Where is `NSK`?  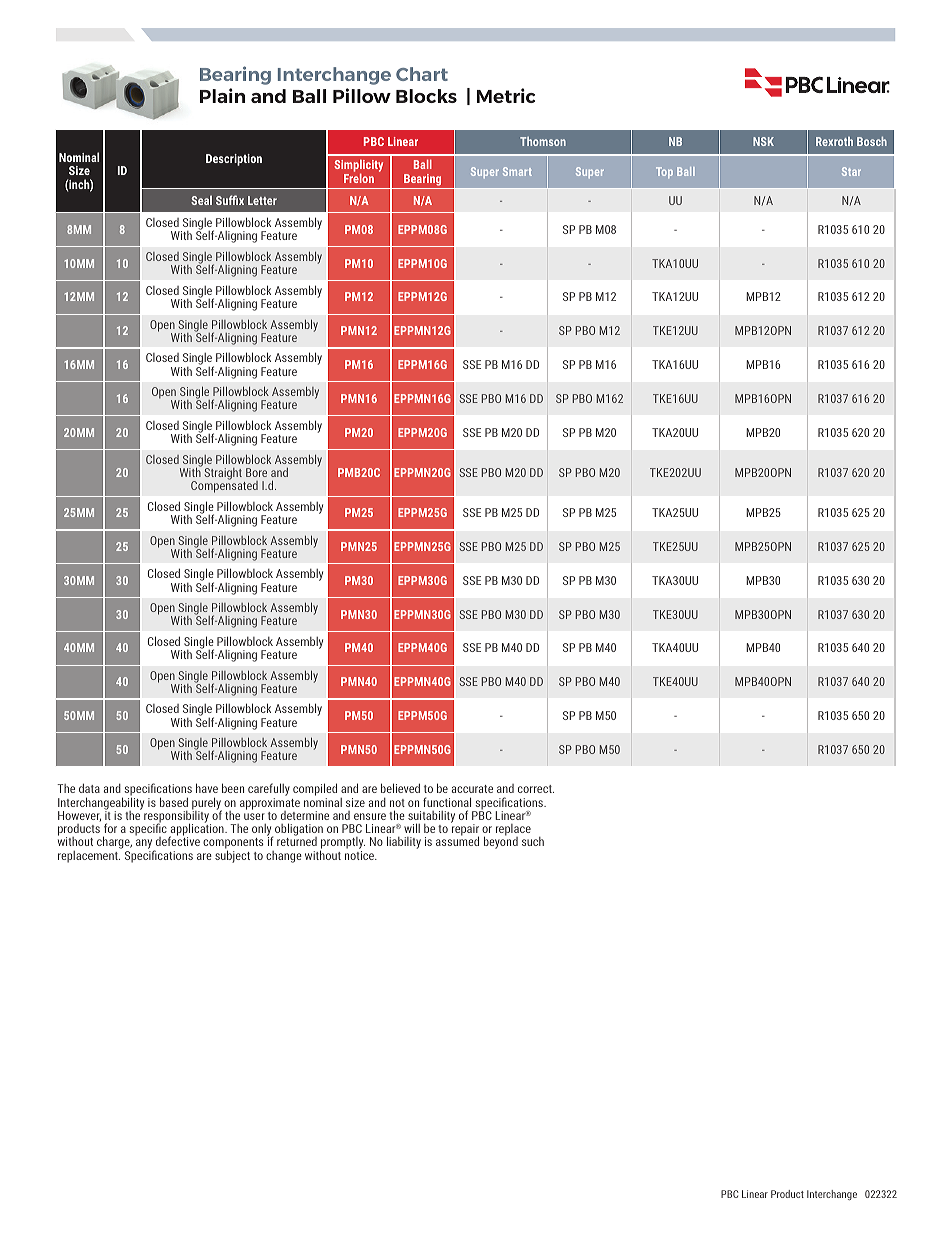 NSK is located at coordinates (763, 141).
